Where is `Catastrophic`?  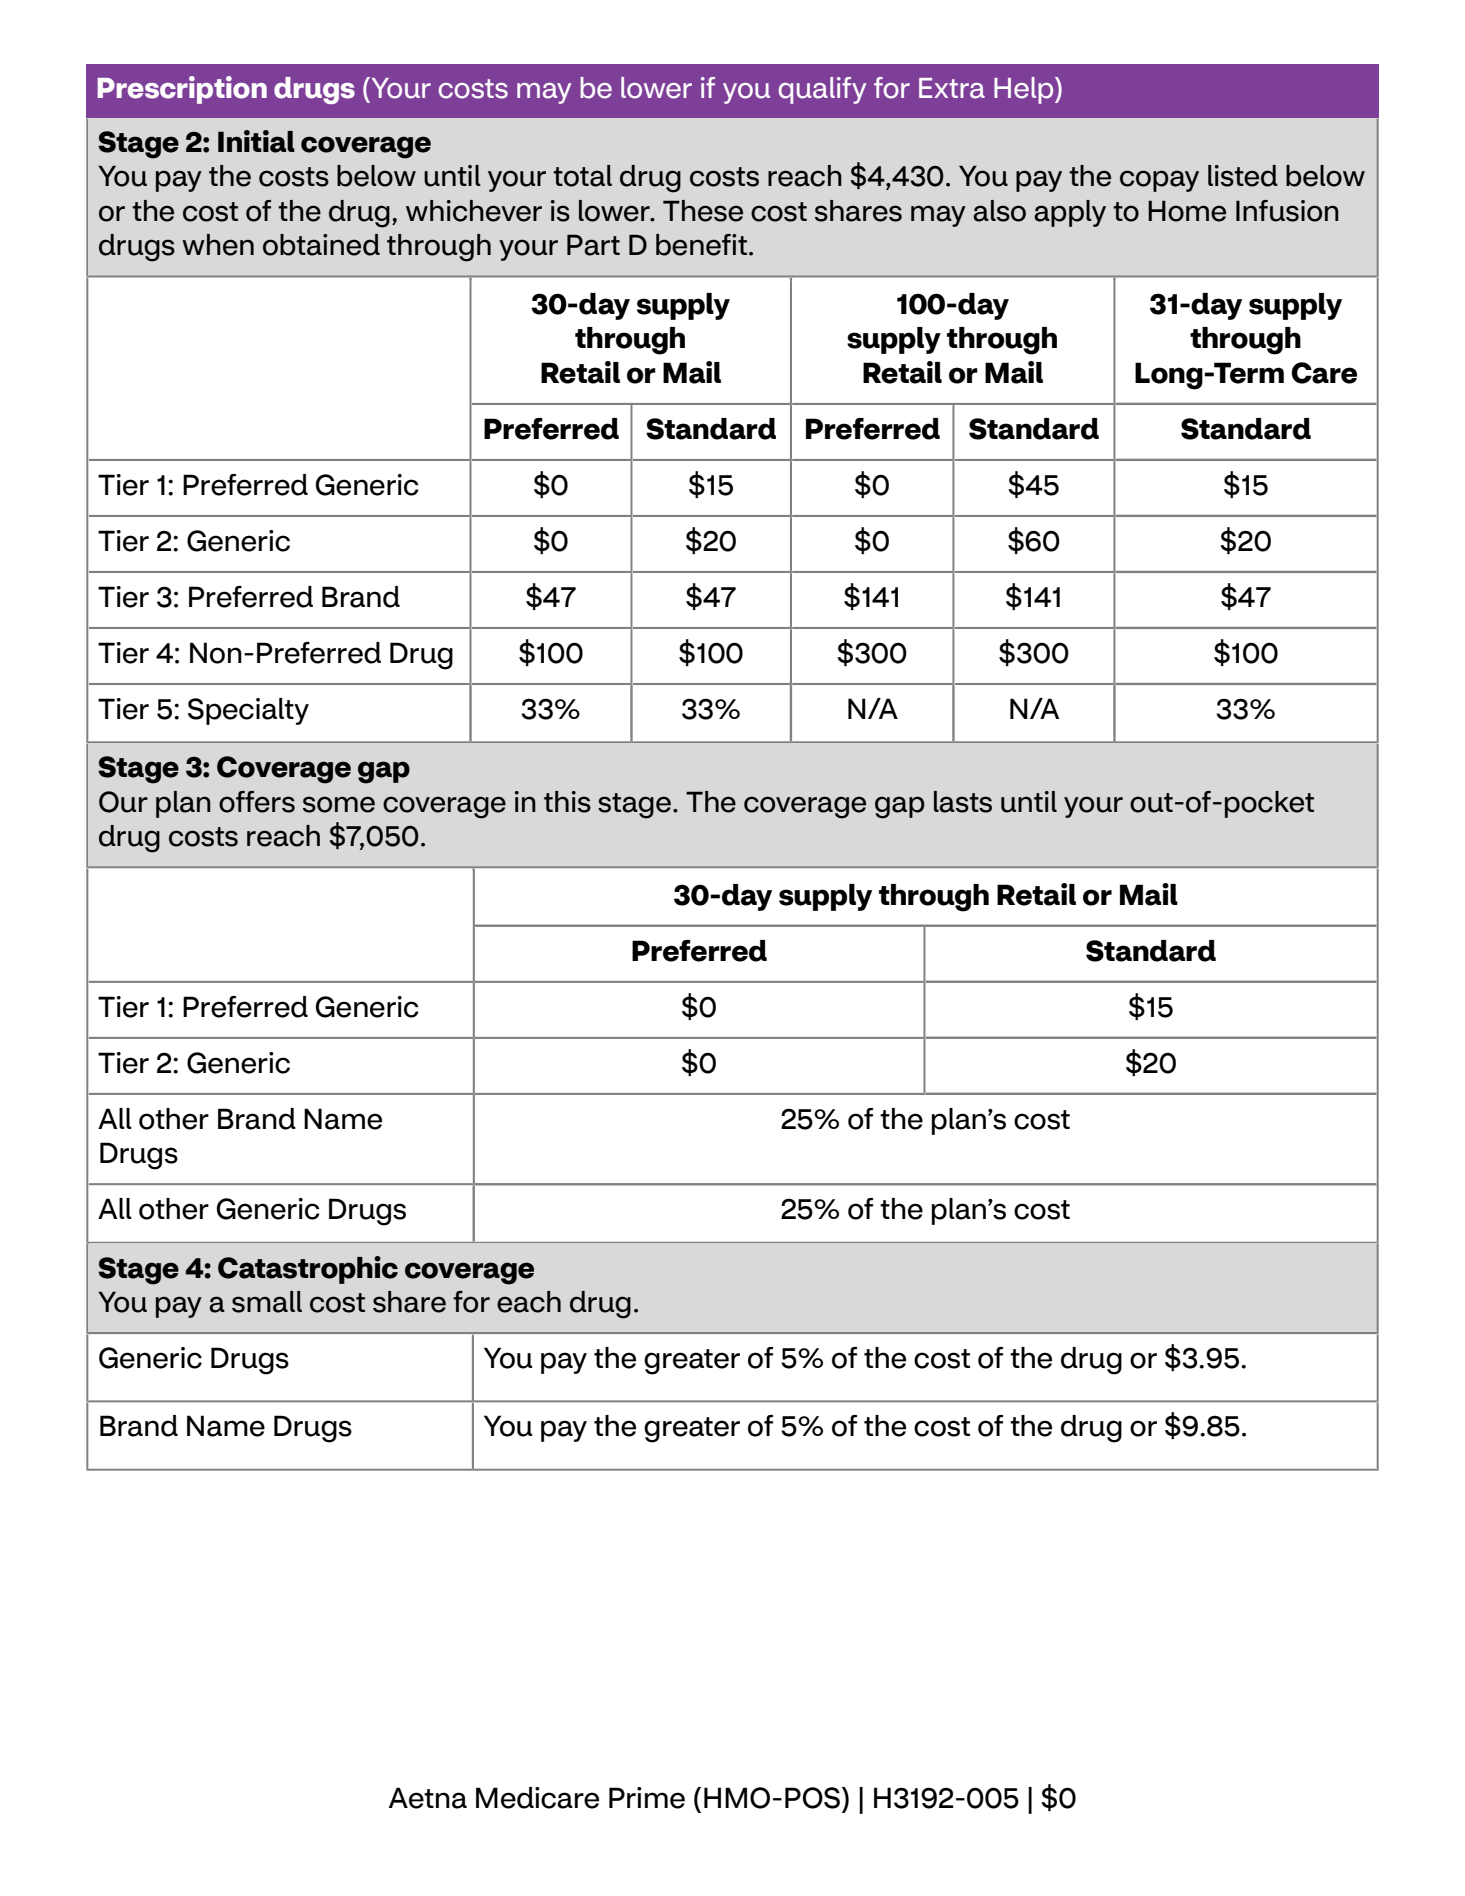 Catastrophic is located at coordinates (308, 1270).
